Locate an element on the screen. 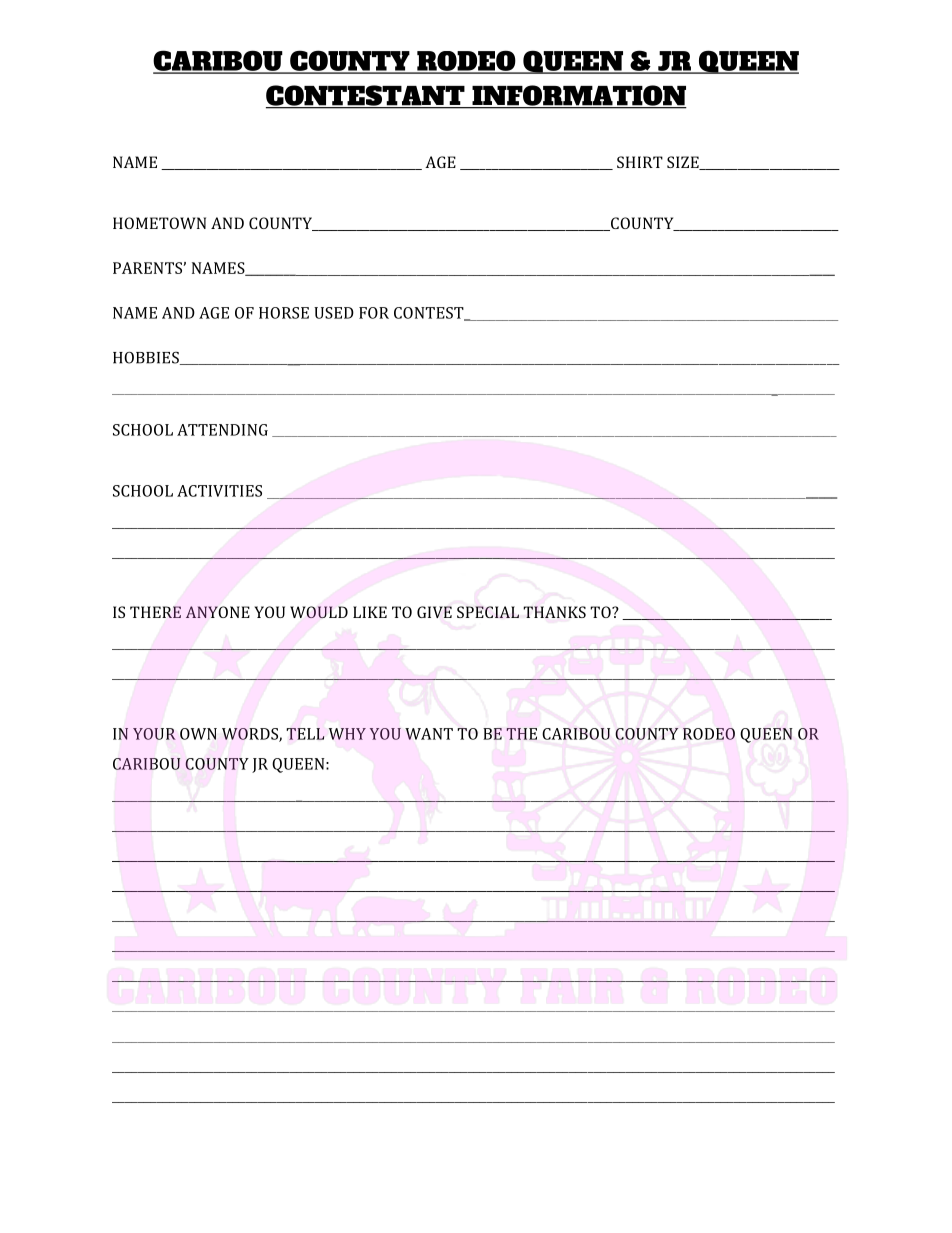 The width and height of the screenshot is (952, 1233). SHIRT is located at coordinates (640, 162).
